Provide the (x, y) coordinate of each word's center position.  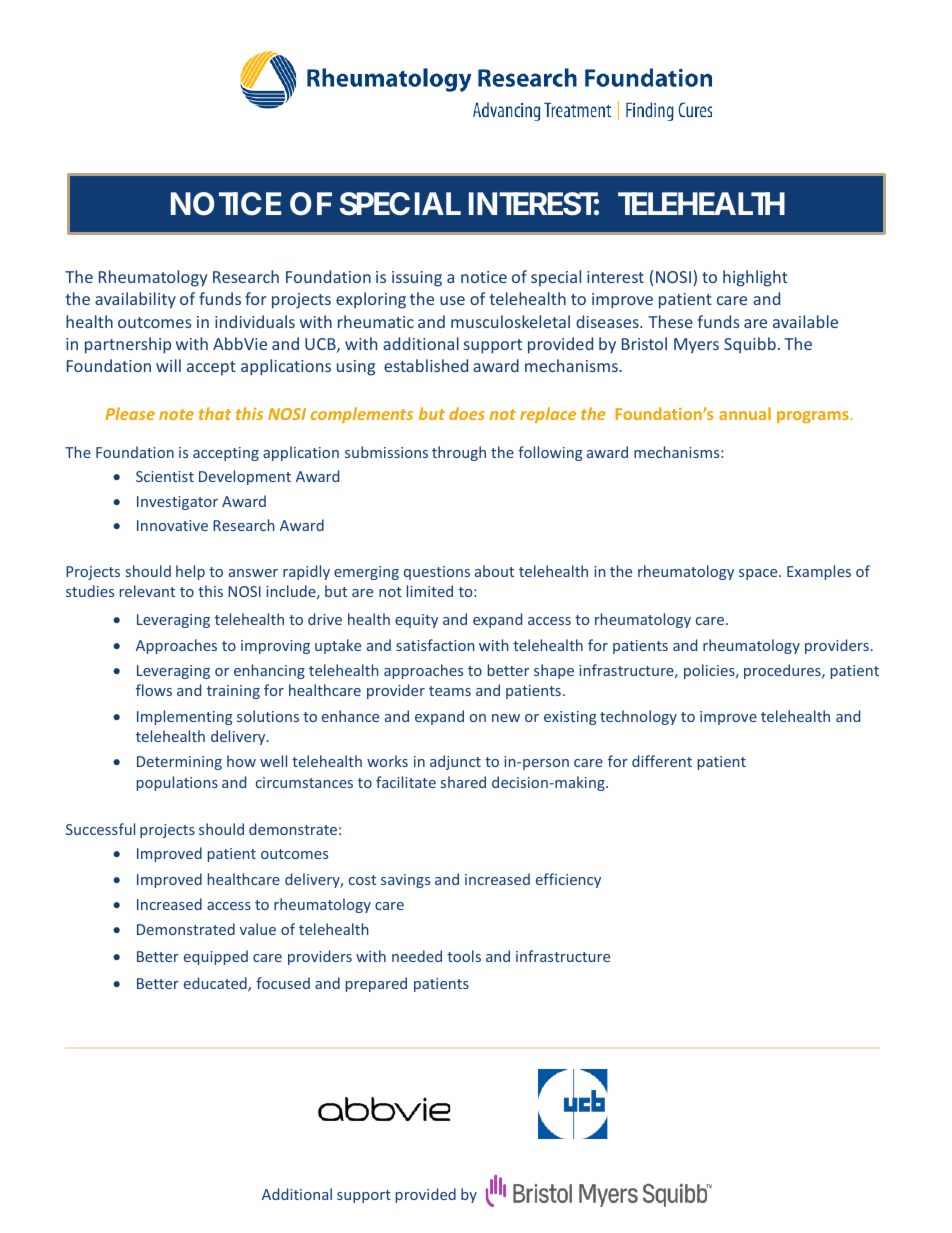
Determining (179, 763)
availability (135, 300)
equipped (216, 957)
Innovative (172, 525)
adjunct (455, 762)
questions (437, 573)
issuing (417, 279)
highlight (755, 278)
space (759, 574)
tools (464, 956)
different (662, 761)
